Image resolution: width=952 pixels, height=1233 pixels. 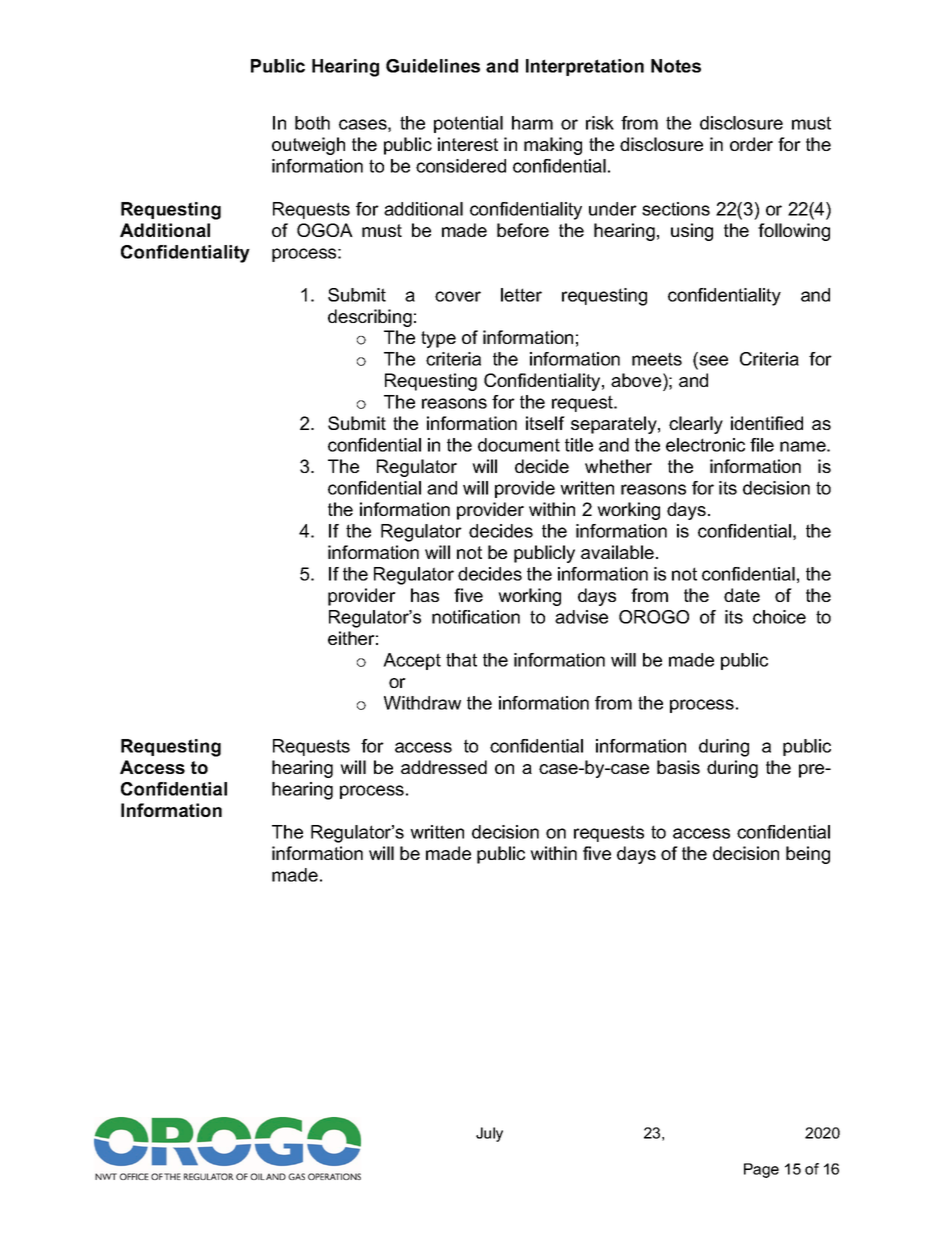 What do you see at coordinates (412, 661) in the image?
I see `Accept` at bounding box center [412, 661].
